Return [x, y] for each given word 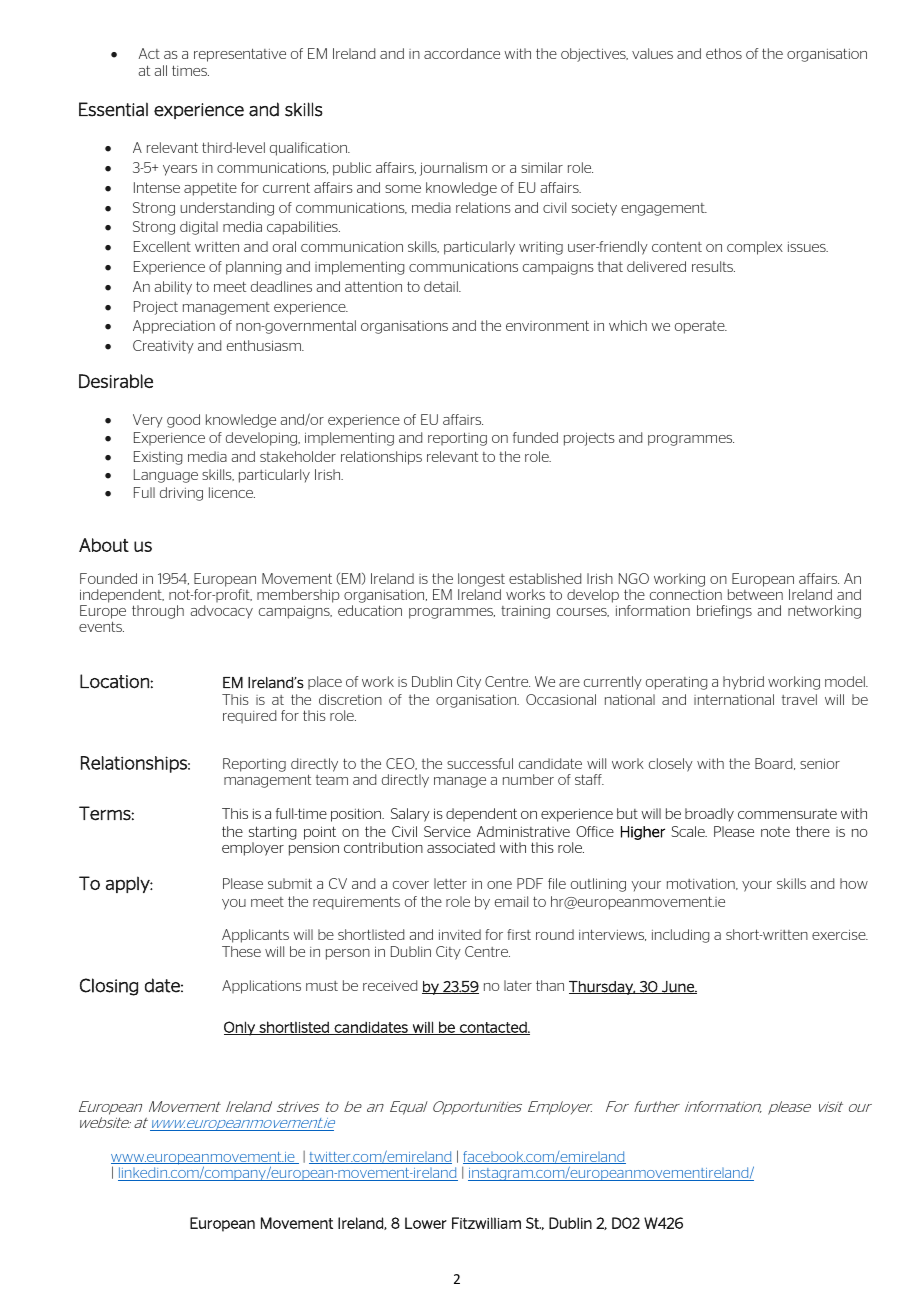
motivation [702, 884]
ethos [724, 53]
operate [701, 327]
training [525, 612]
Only [240, 1028]
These [241, 951]
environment [547, 325]
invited [460, 934]
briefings [724, 612]
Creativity [163, 347]
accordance [462, 53]
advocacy [221, 612]
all [160, 70]
